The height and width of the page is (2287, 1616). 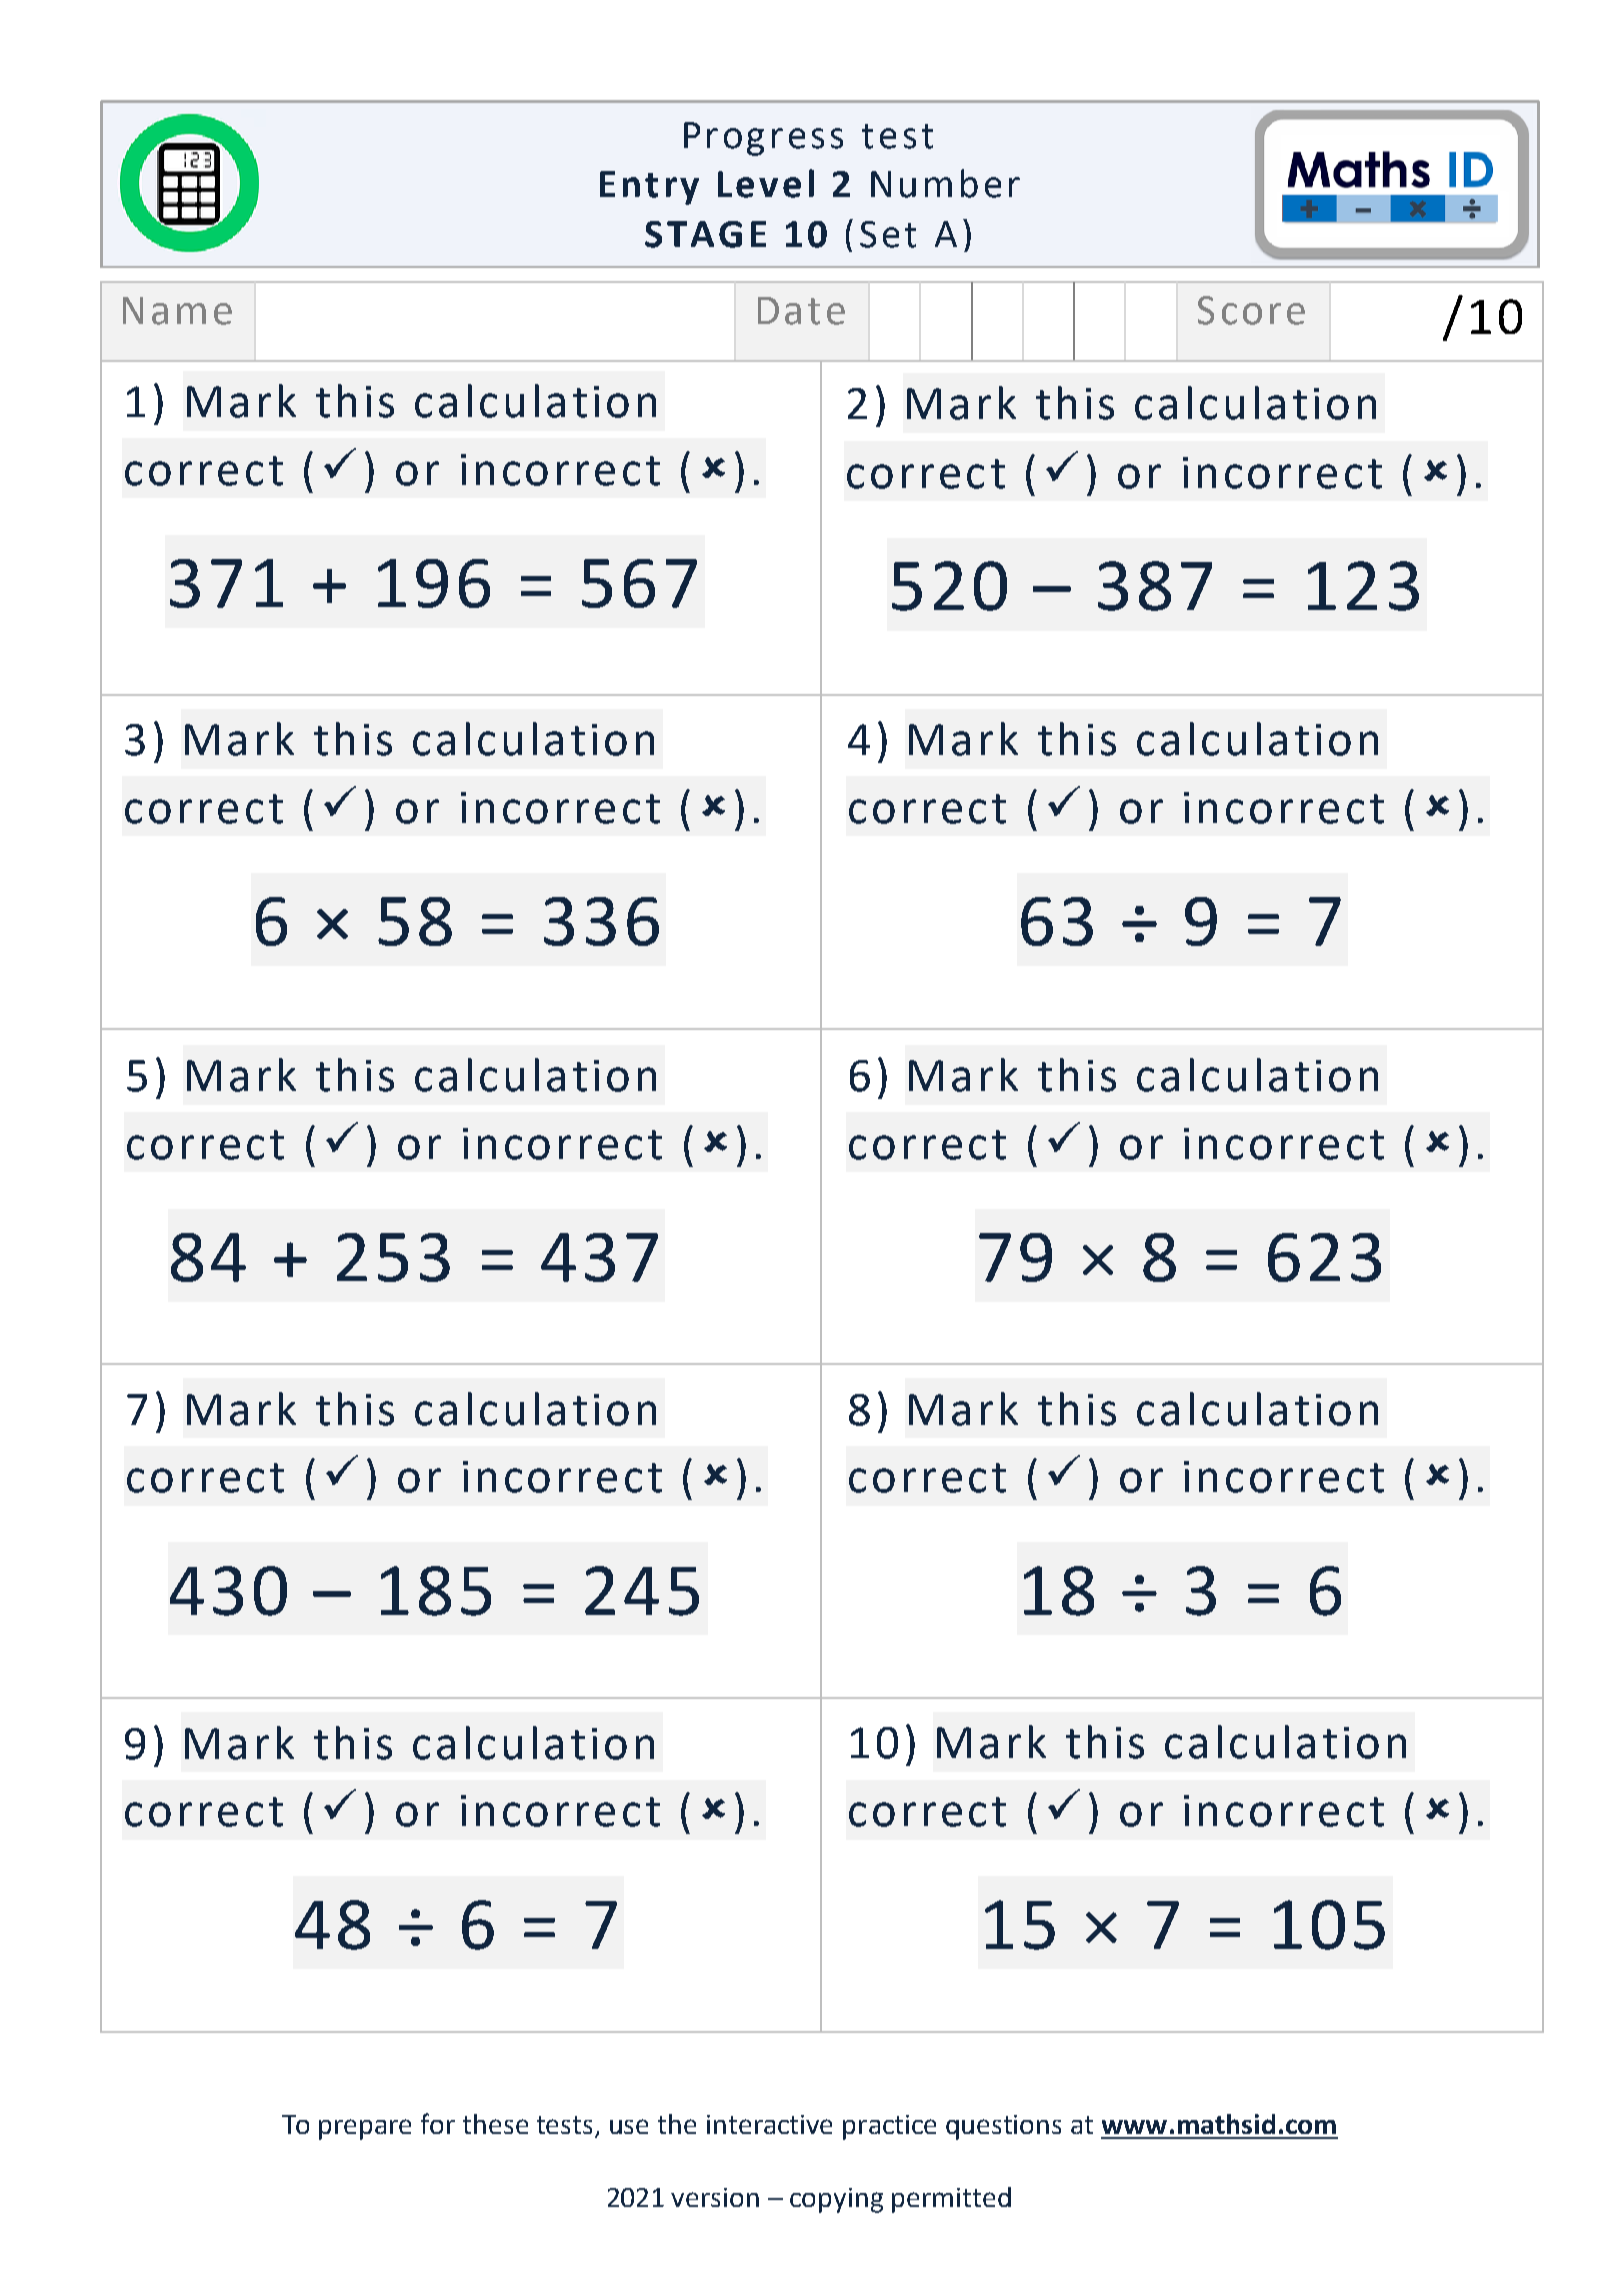 I want to click on Entry, so click(x=649, y=188).
